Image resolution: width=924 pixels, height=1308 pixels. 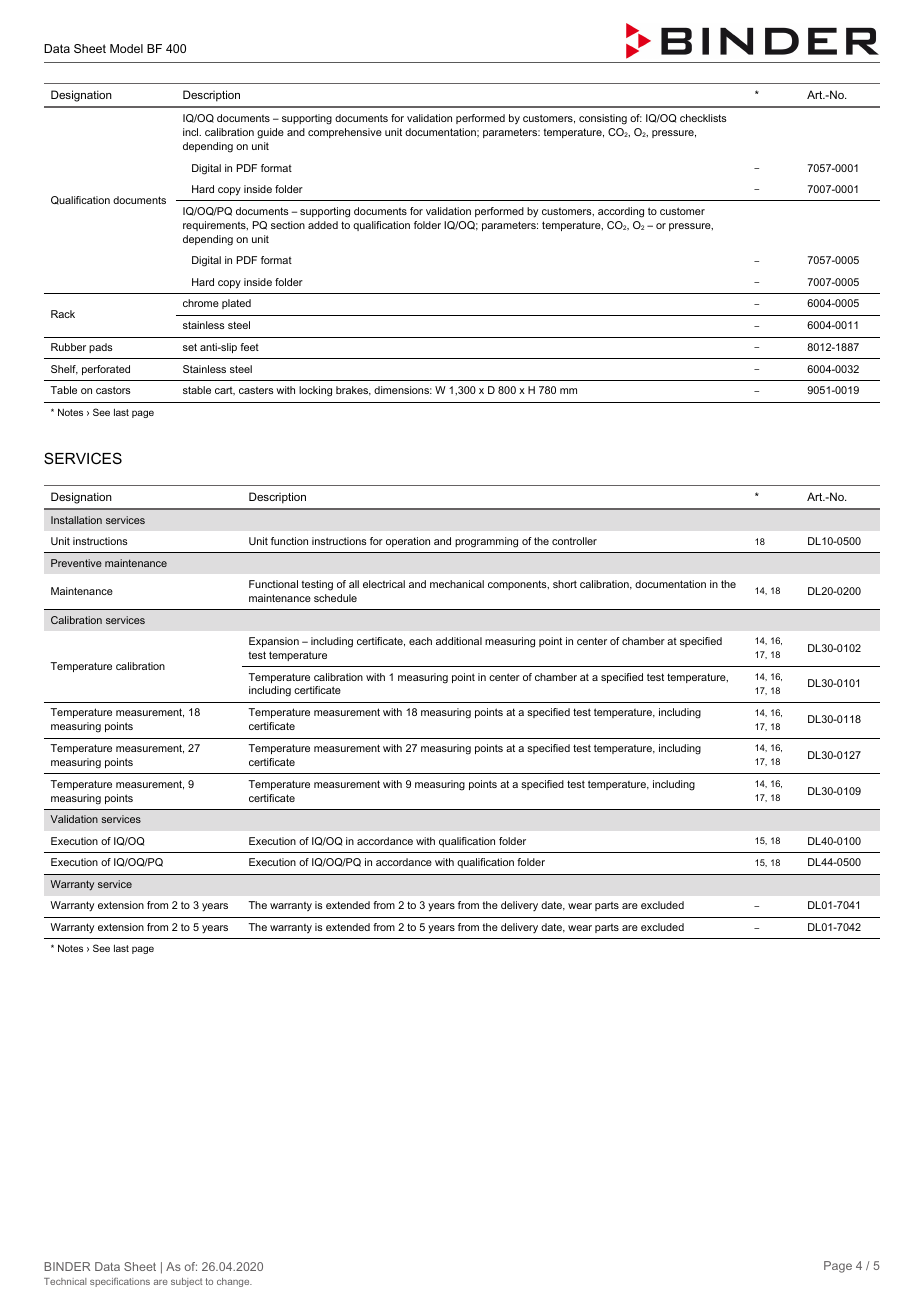 I want to click on consisting, so click(x=603, y=119).
